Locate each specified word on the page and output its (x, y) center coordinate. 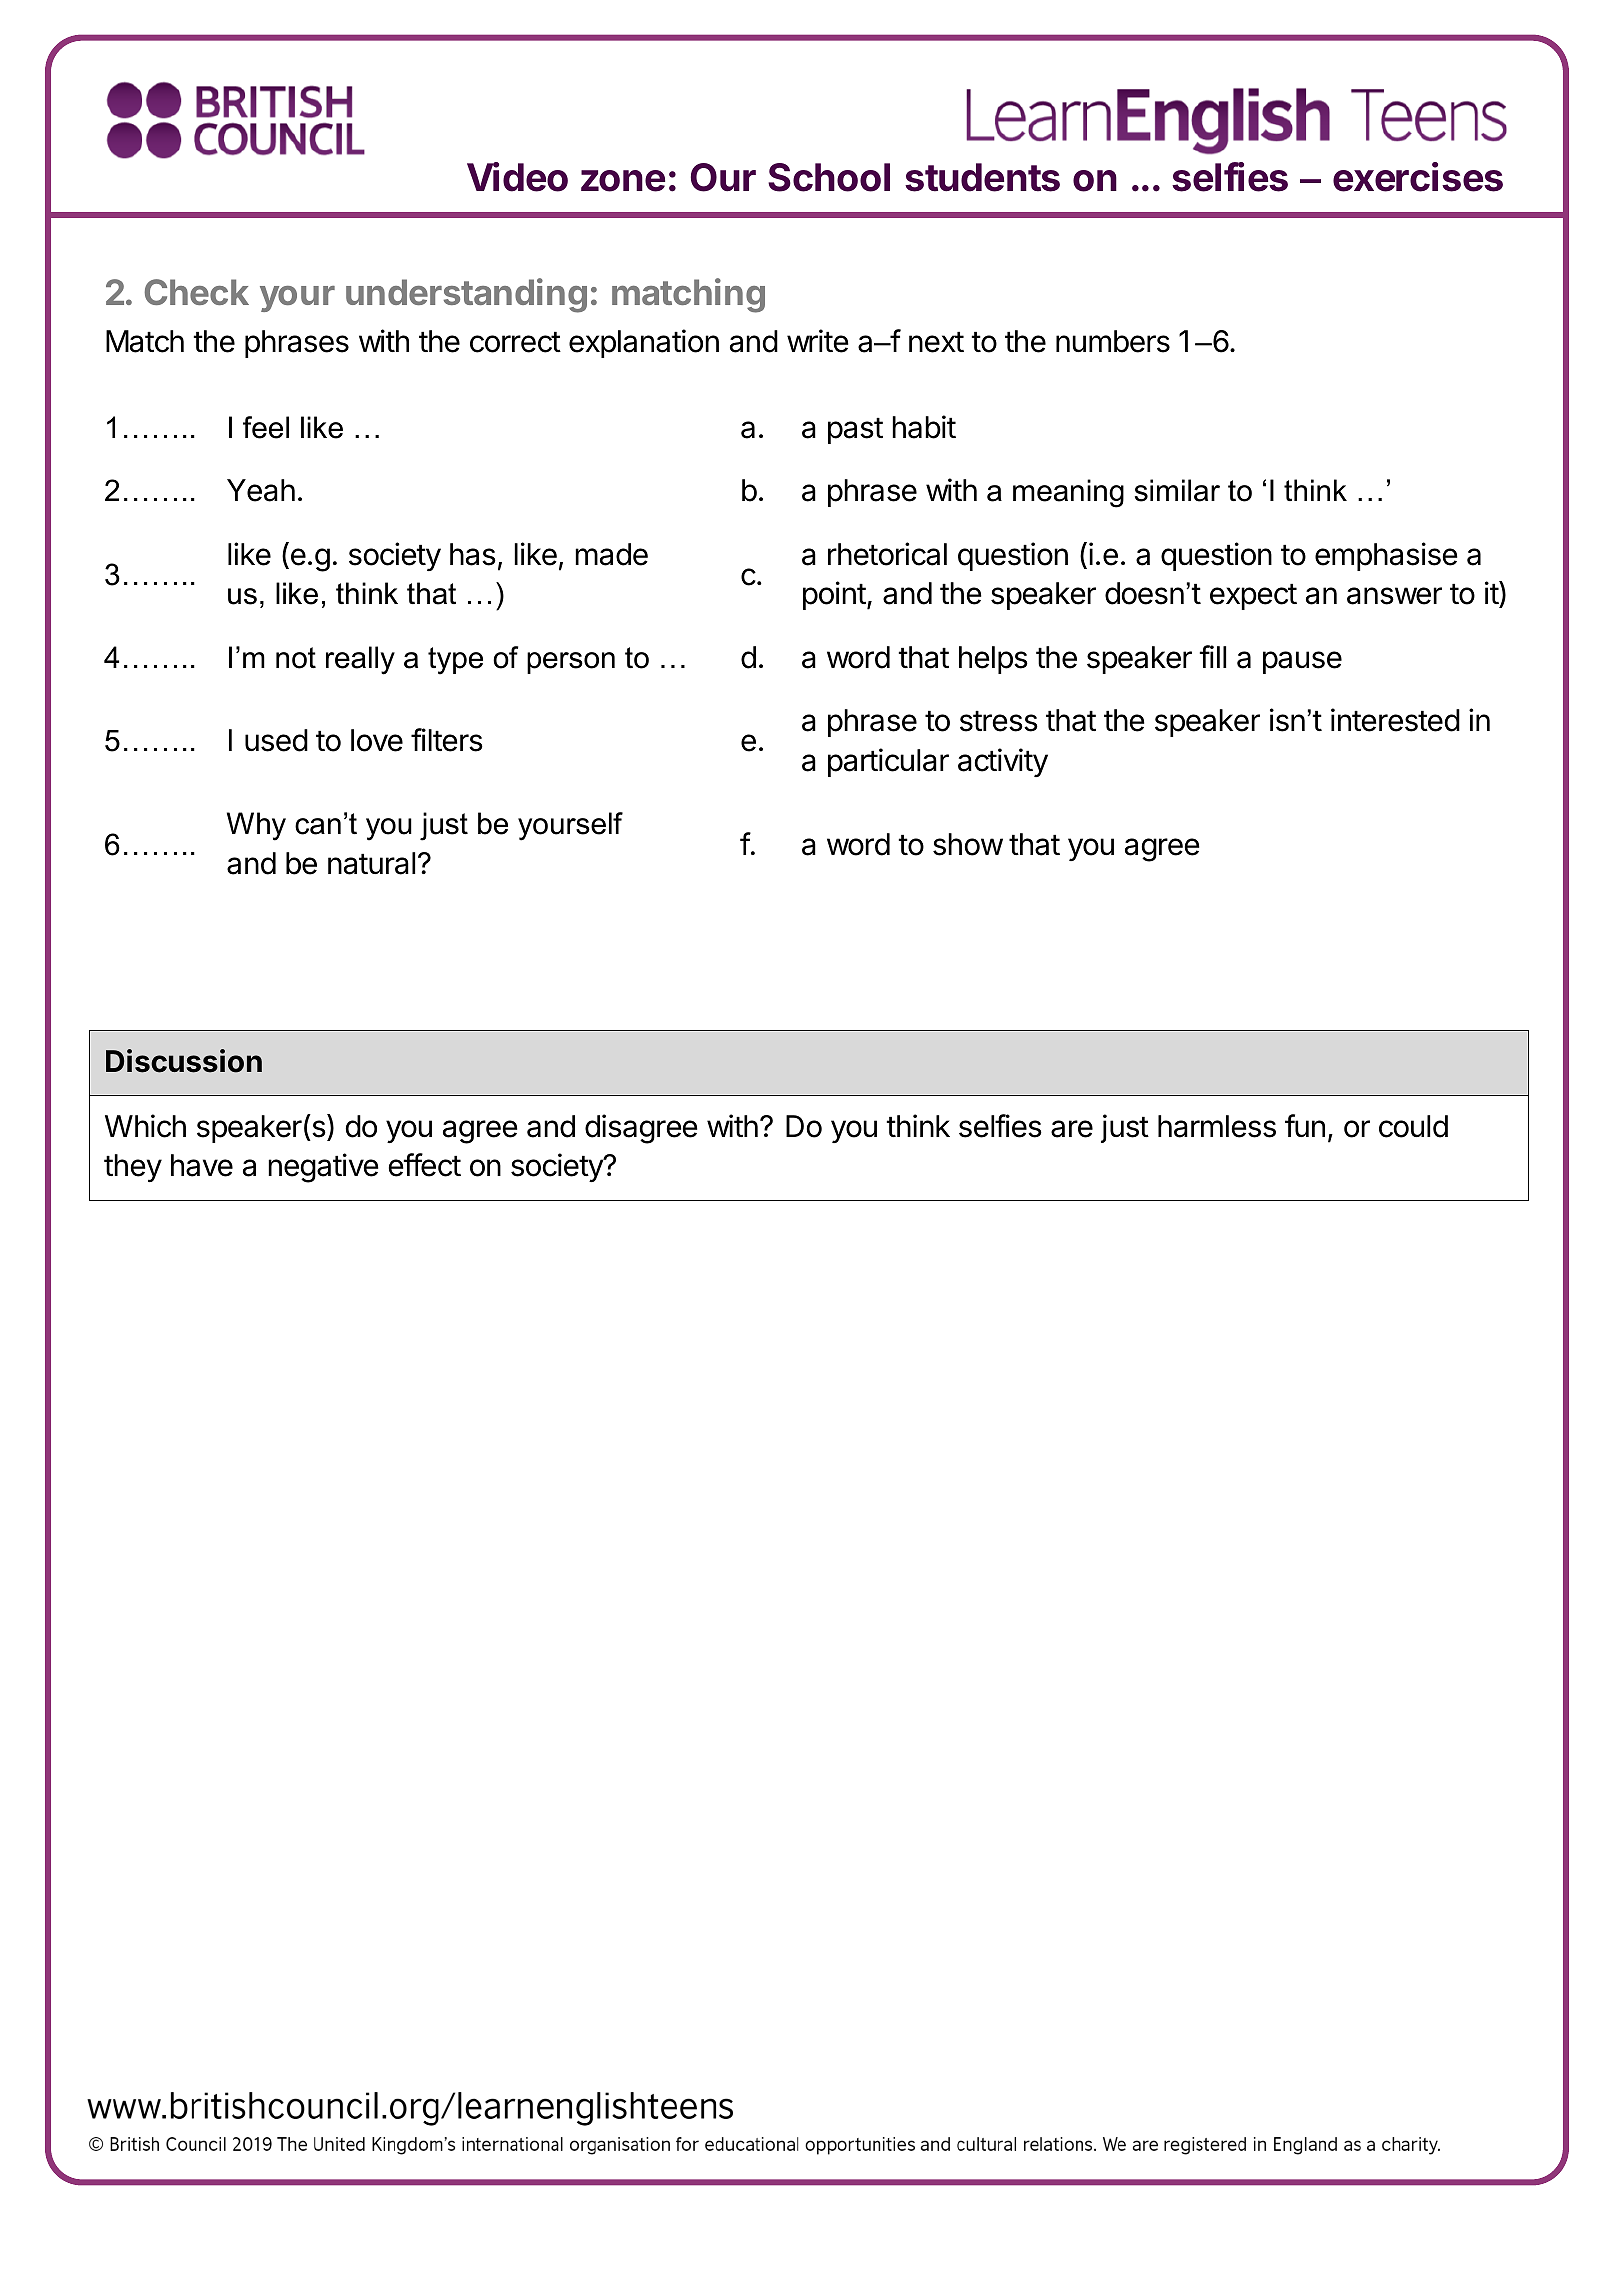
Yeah (261, 490)
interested (1395, 720)
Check (197, 292)
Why (256, 826)
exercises (1418, 177)
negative (323, 1168)
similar (1177, 490)
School (829, 177)
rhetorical (887, 554)
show (968, 844)
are (1072, 1129)
